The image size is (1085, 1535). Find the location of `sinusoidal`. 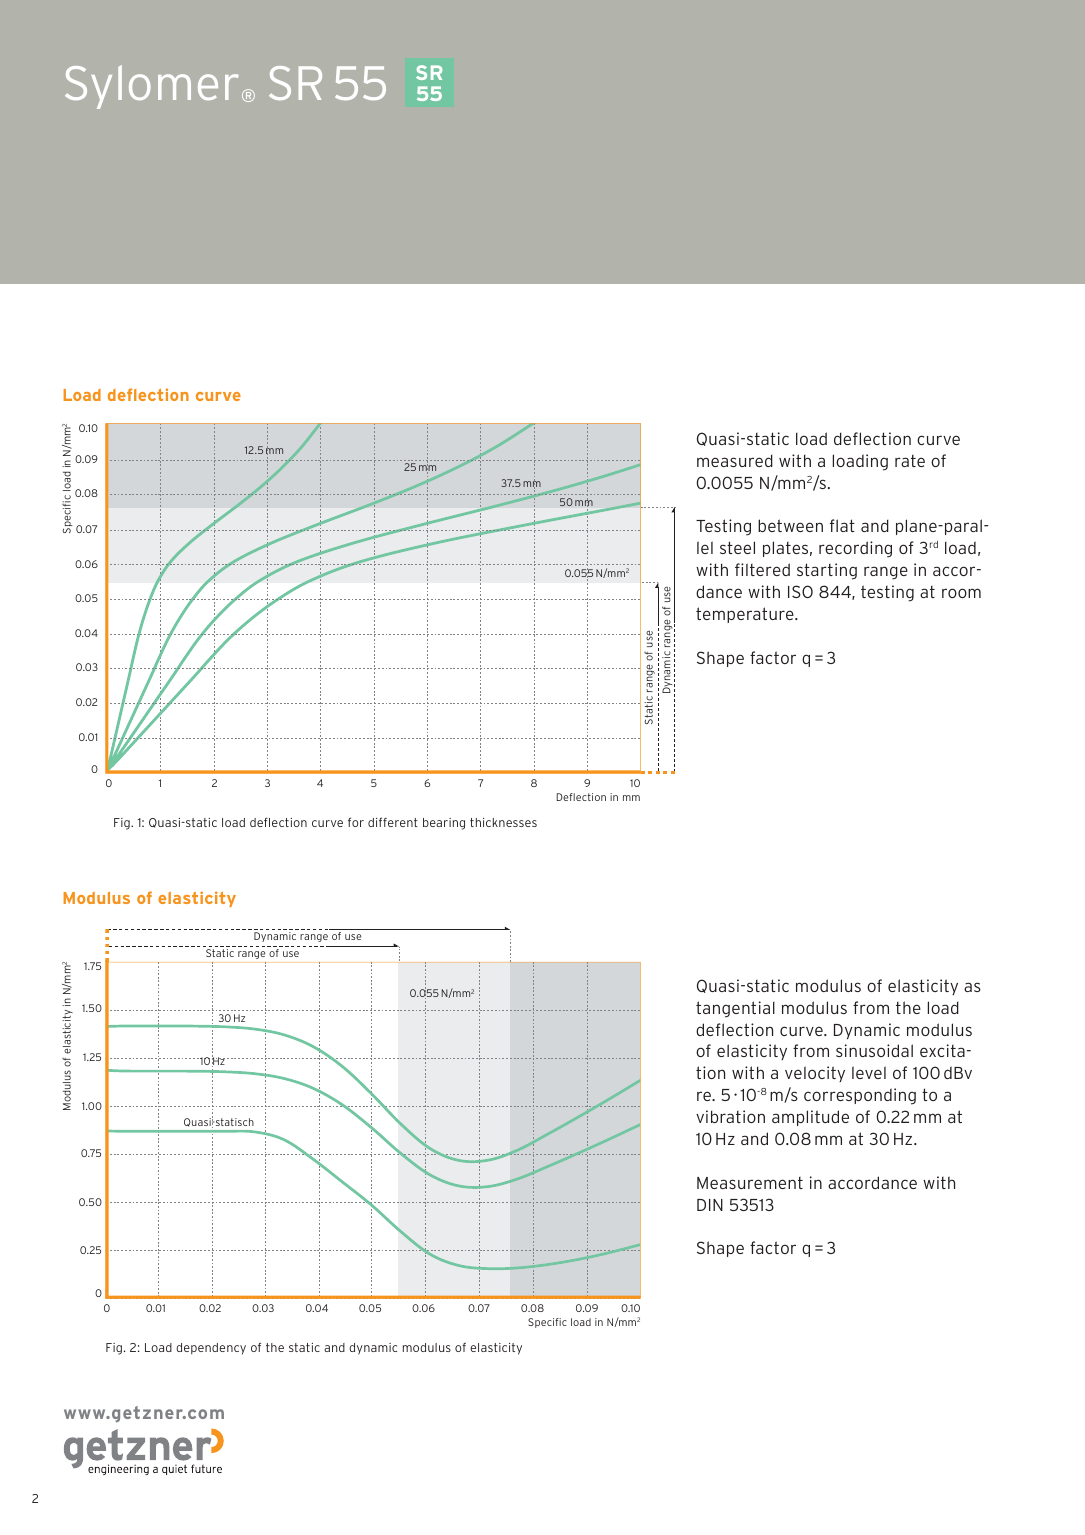

sinusoidal is located at coordinates (874, 1050).
